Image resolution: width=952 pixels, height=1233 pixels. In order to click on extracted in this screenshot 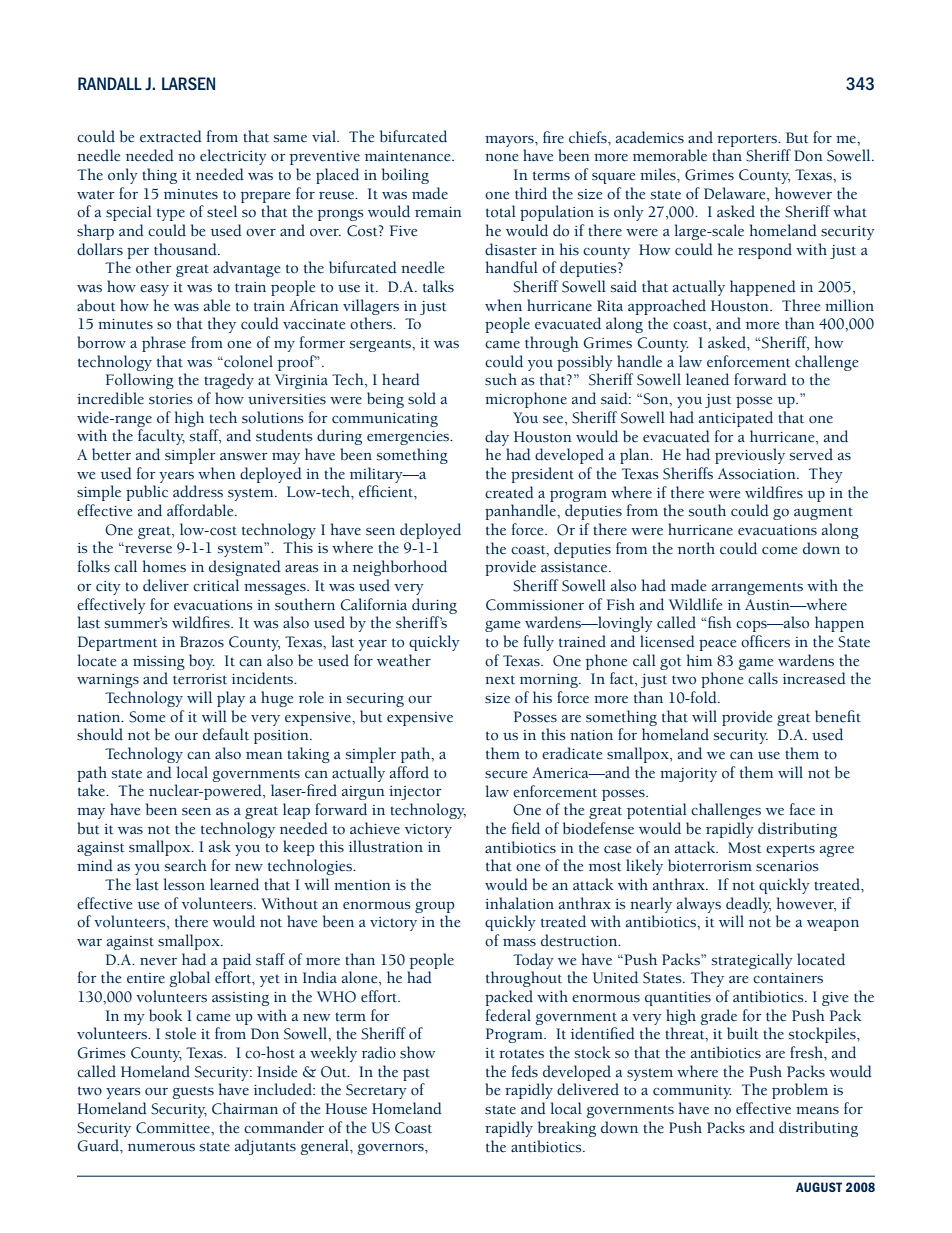, I will do `click(171, 136)`.
